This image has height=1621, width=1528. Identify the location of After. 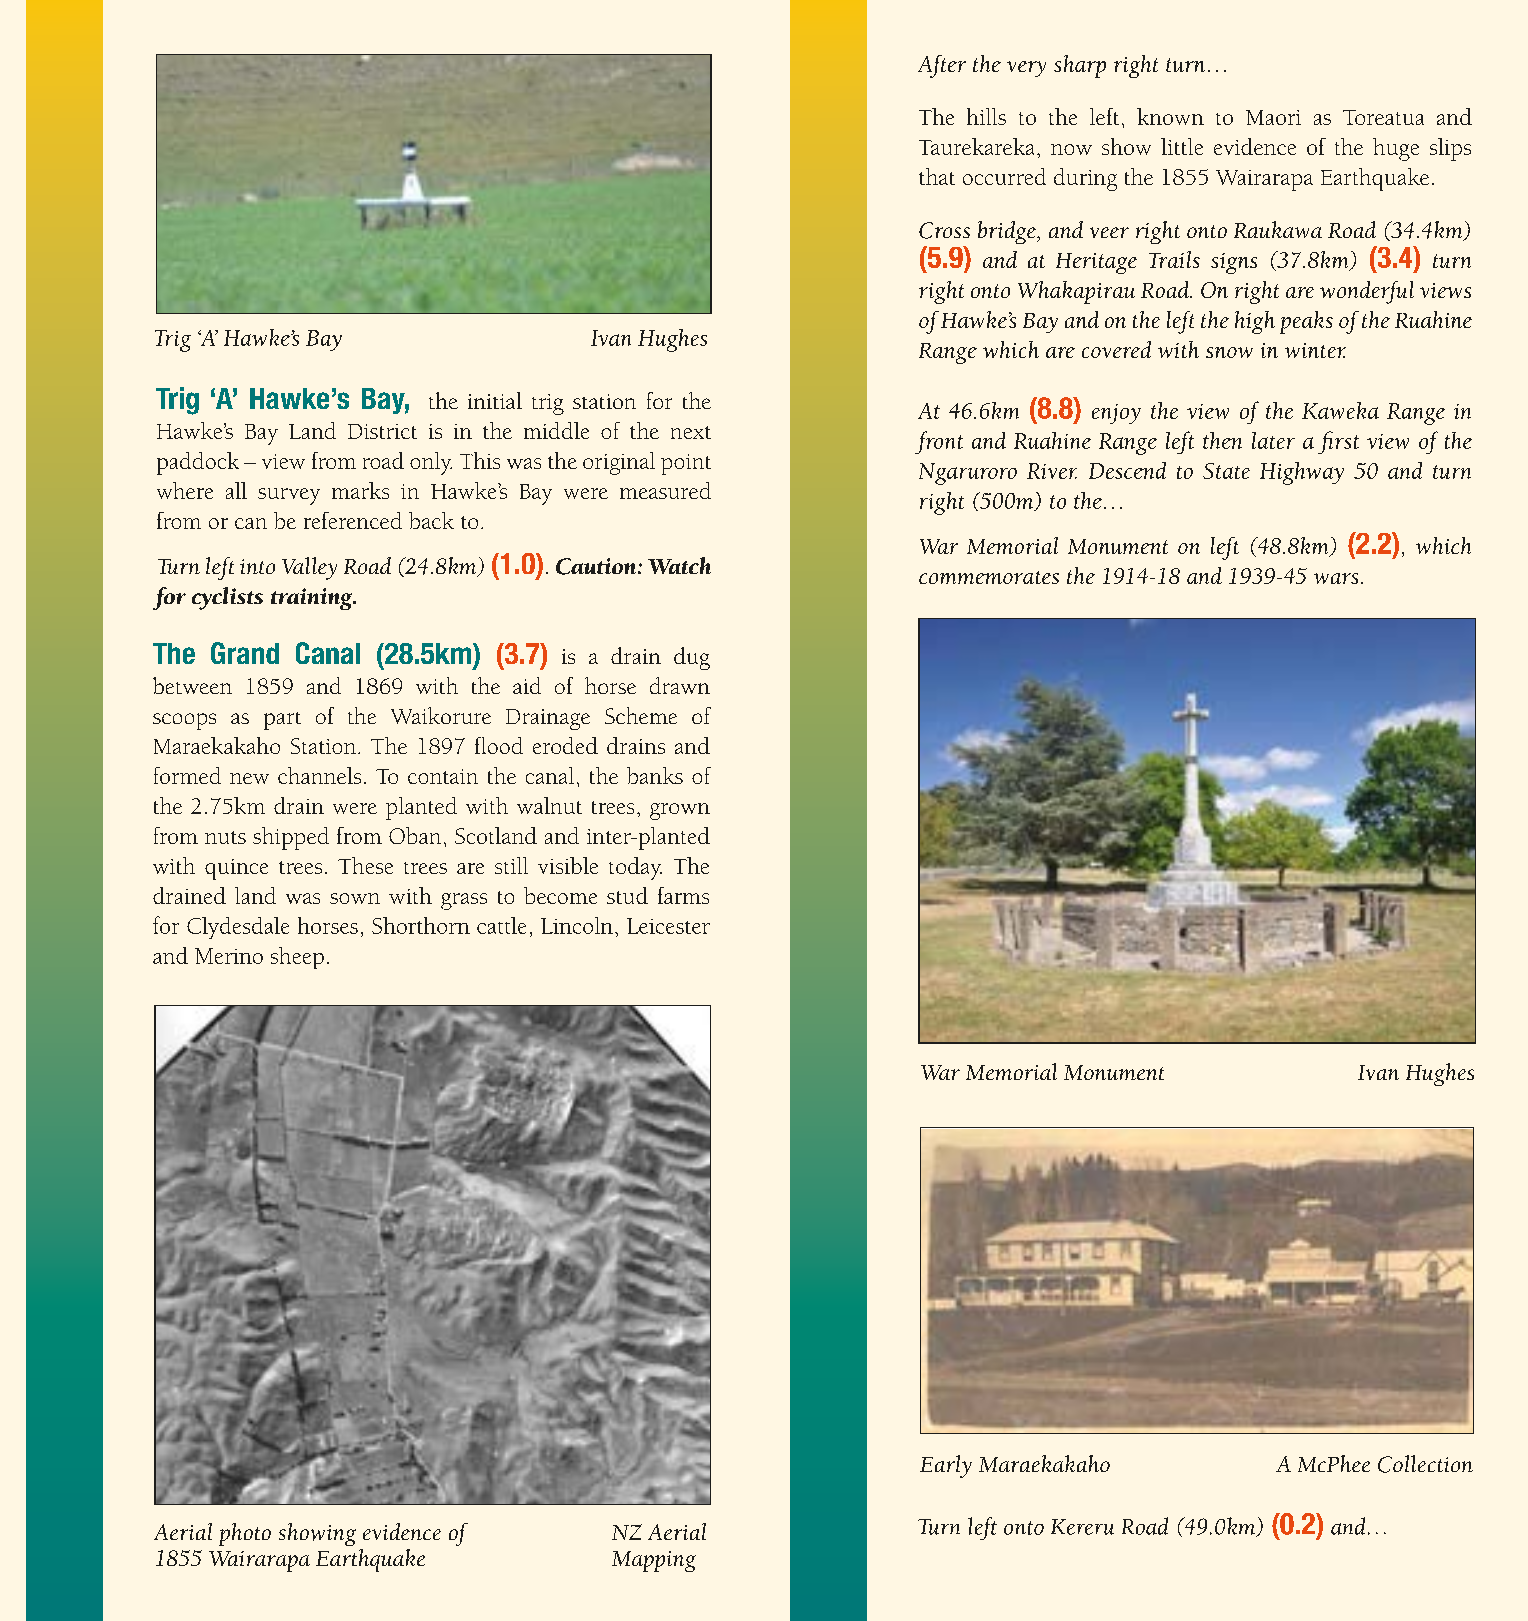
(942, 66).
